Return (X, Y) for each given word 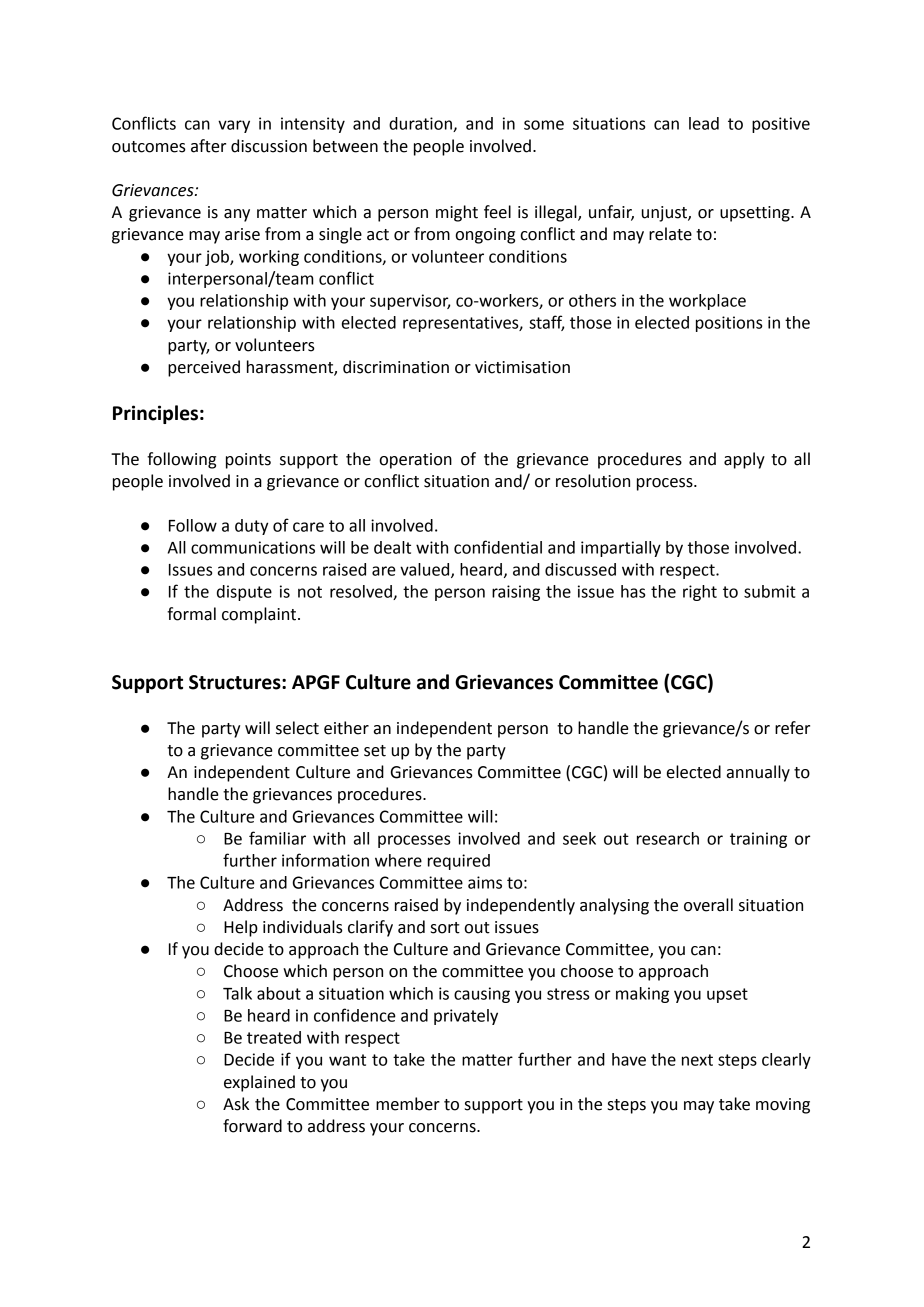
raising (516, 593)
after (208, 146)
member (408, 1104)
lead (704, 123)
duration (421, 124)
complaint (260, 615)
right (700, 593)
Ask (236, 1104)
